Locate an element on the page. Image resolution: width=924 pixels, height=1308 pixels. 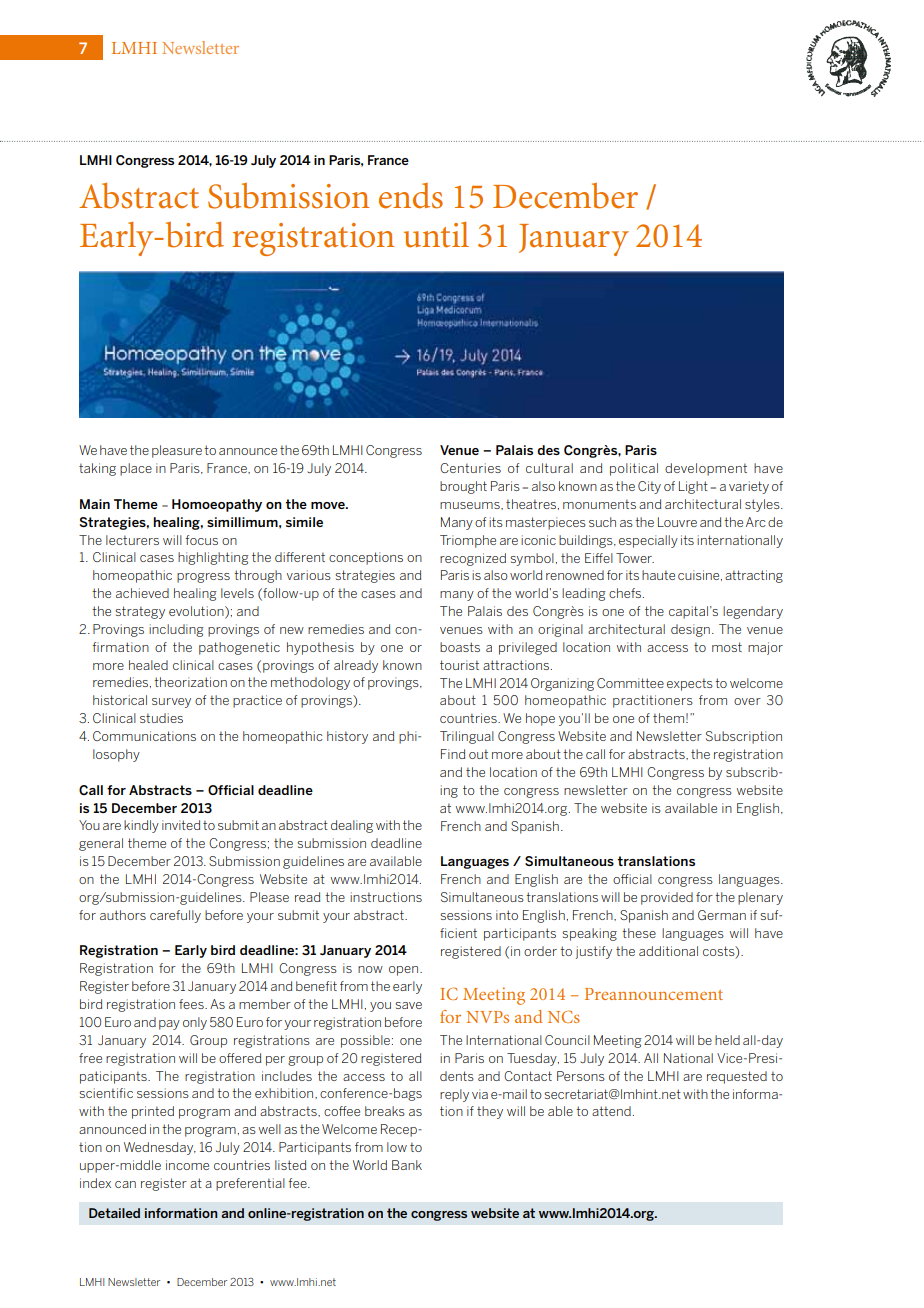
Louvre is located at coordinates (677, 522).
